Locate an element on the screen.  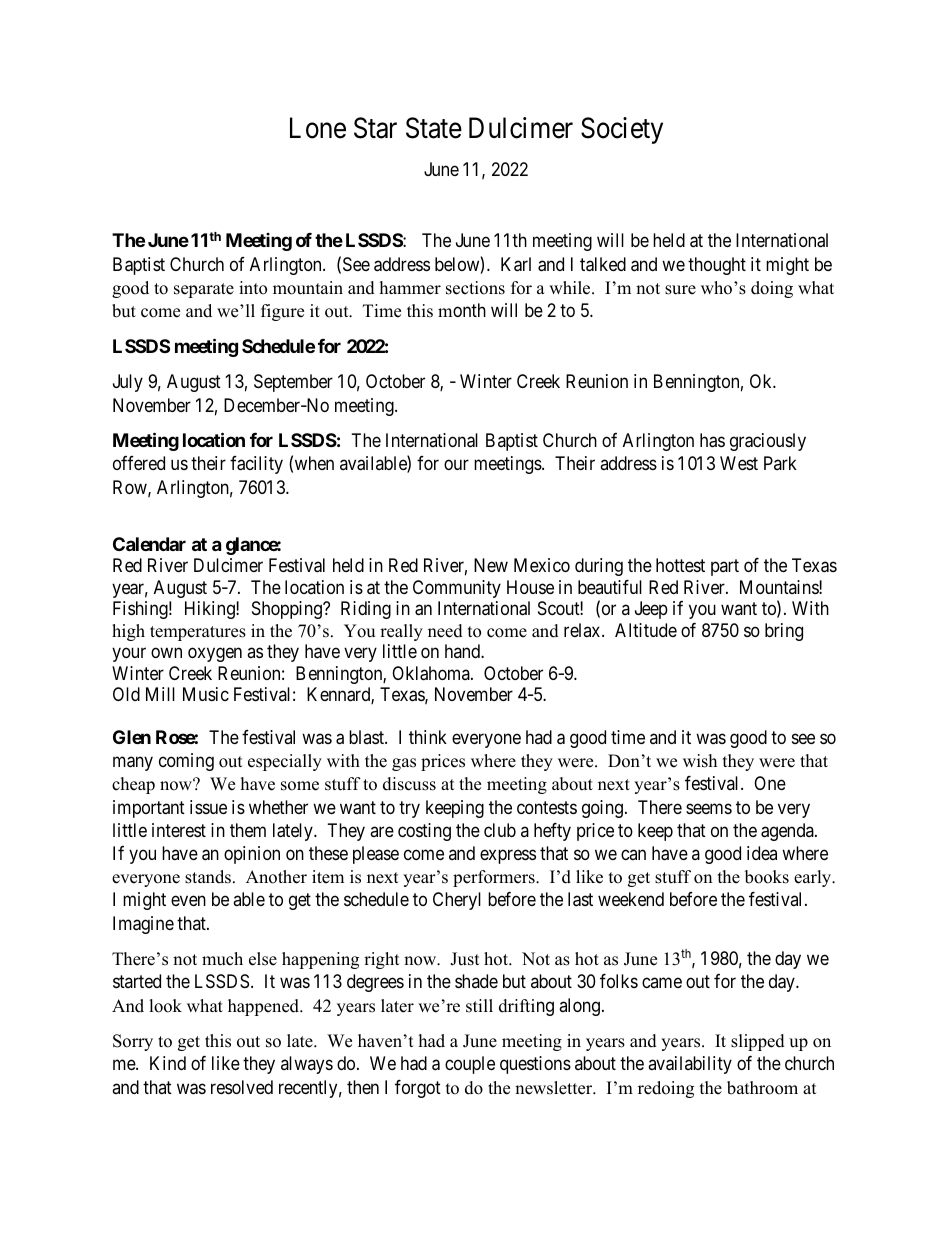
West is located at coordinates (739, 463).
